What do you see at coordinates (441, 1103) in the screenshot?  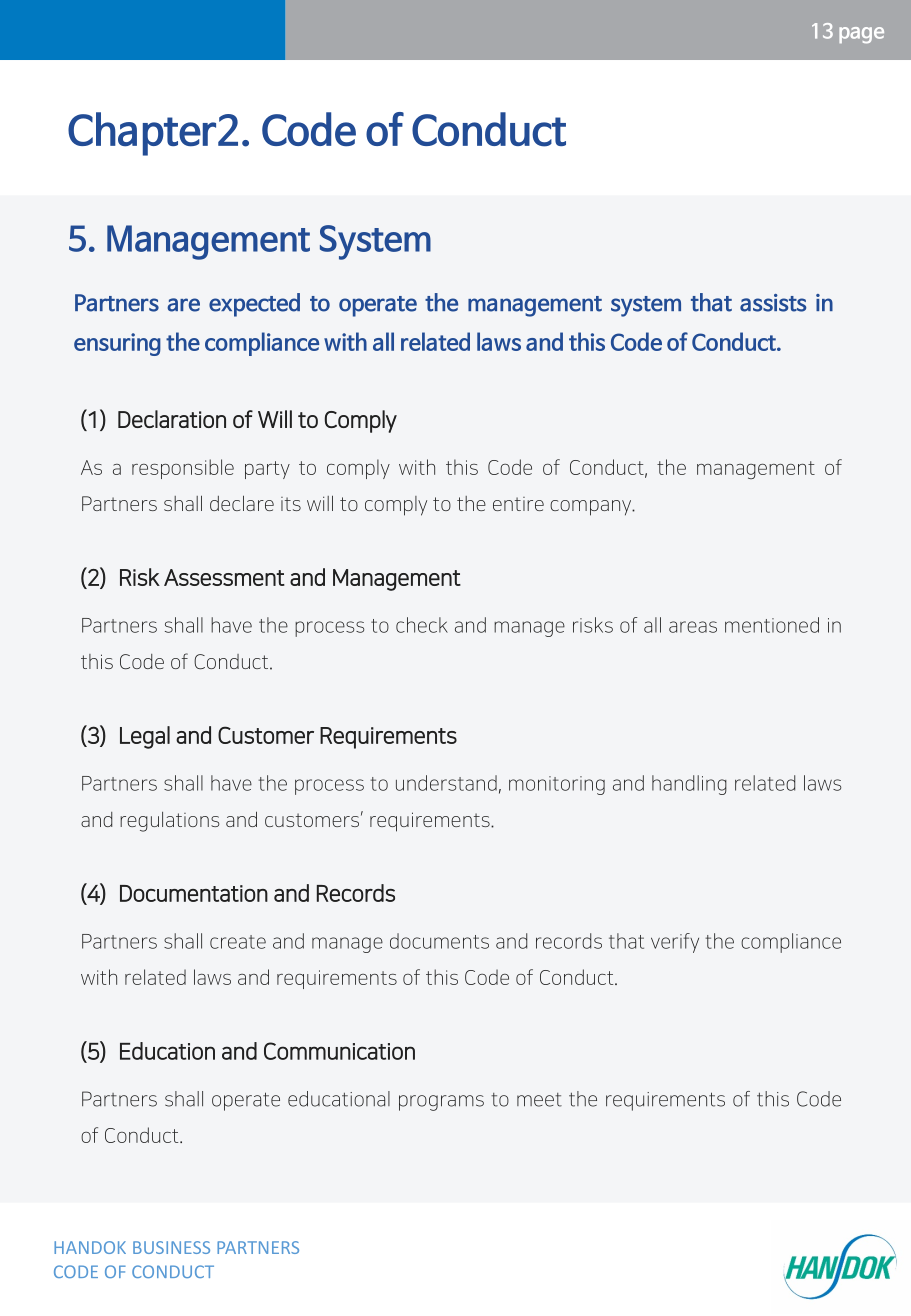 I see `programs` at bounding box center [441, 1103].
